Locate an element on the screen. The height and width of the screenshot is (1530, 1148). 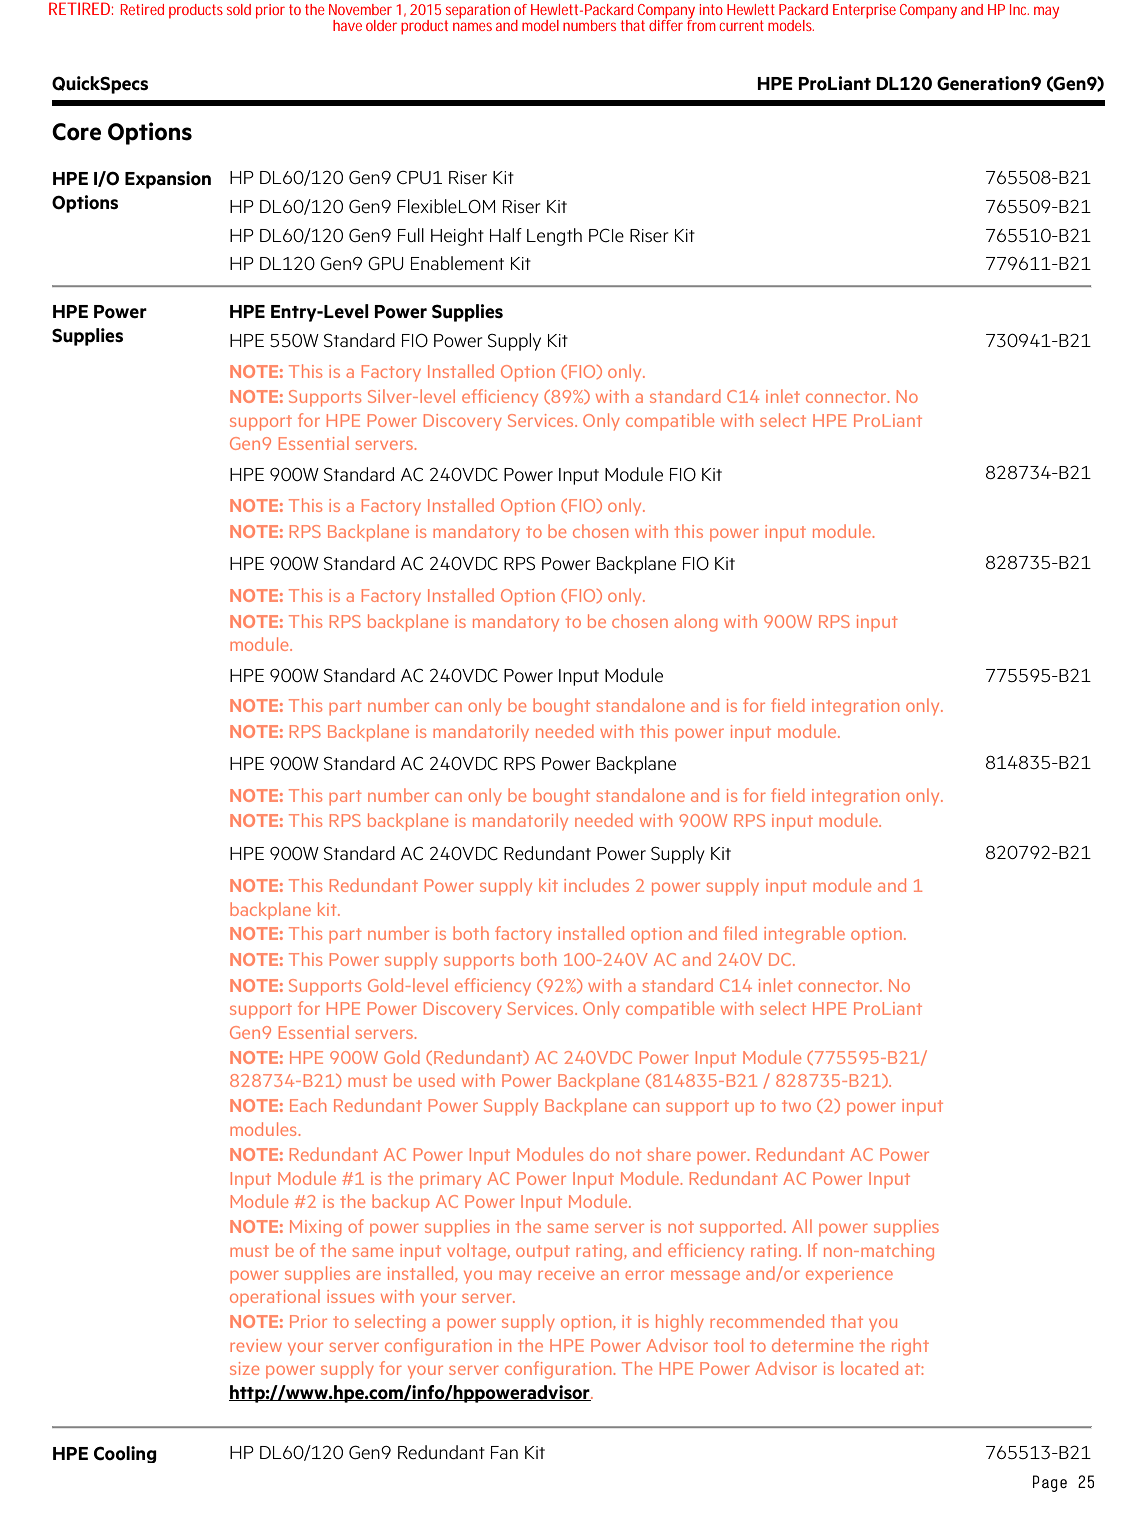
sold is located at coordinates (239, 9).
